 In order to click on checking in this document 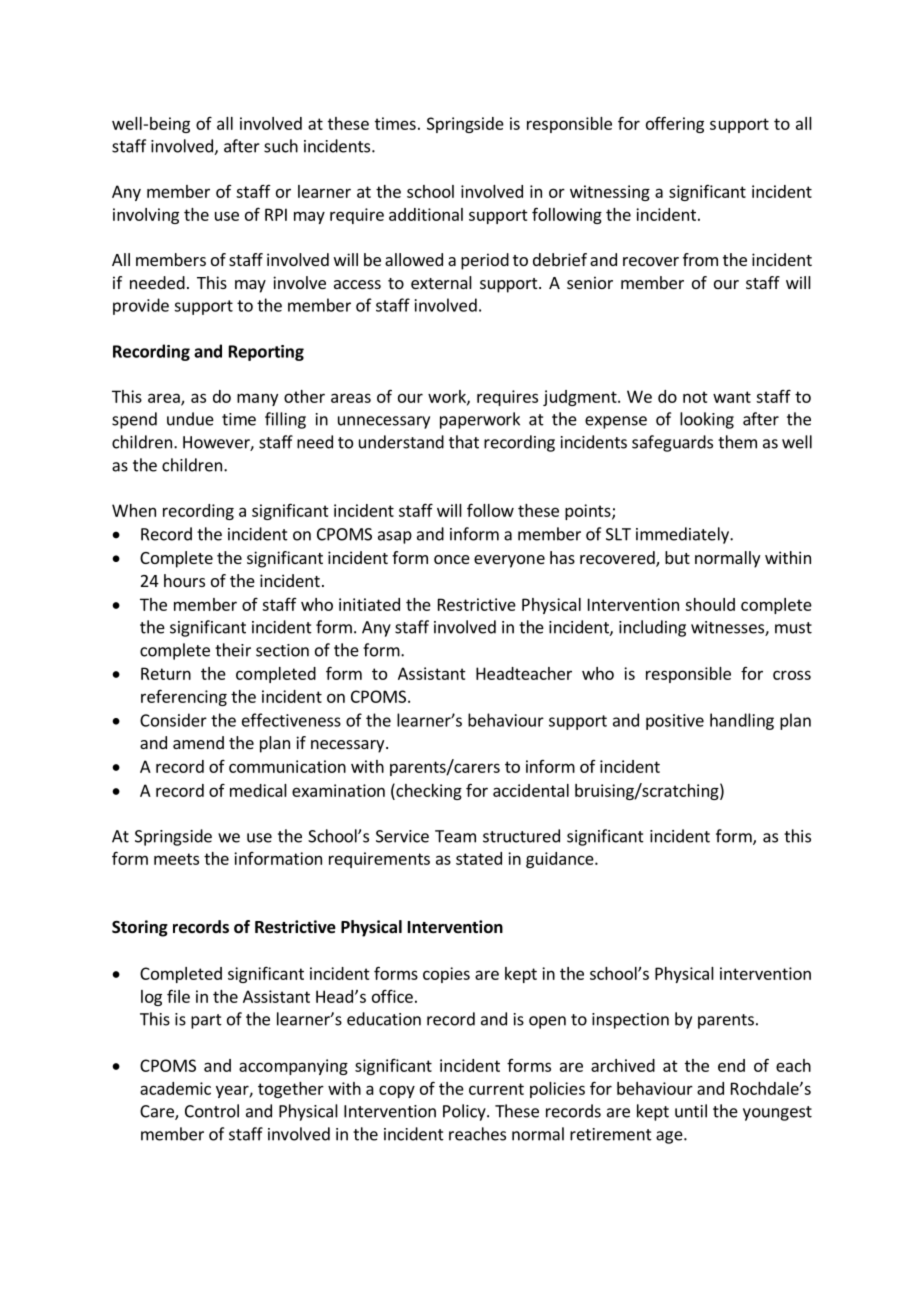, I will do `click(428, 791)`.
